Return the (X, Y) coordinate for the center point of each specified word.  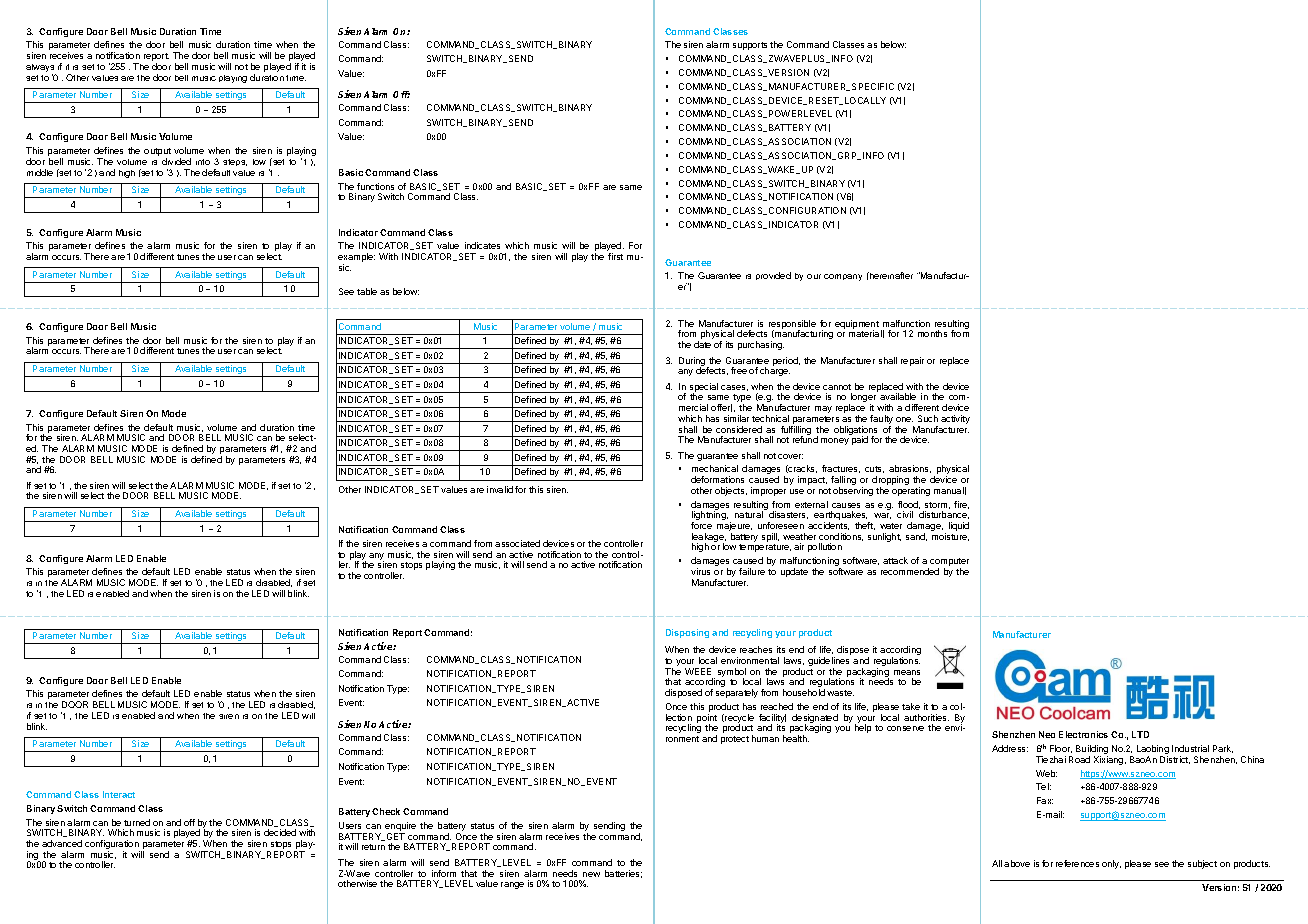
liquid (959, 526)
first (615, 256)
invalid (500, 489)
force (701, 525)
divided (176, 161)
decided (280, 832)
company (843, 277)
